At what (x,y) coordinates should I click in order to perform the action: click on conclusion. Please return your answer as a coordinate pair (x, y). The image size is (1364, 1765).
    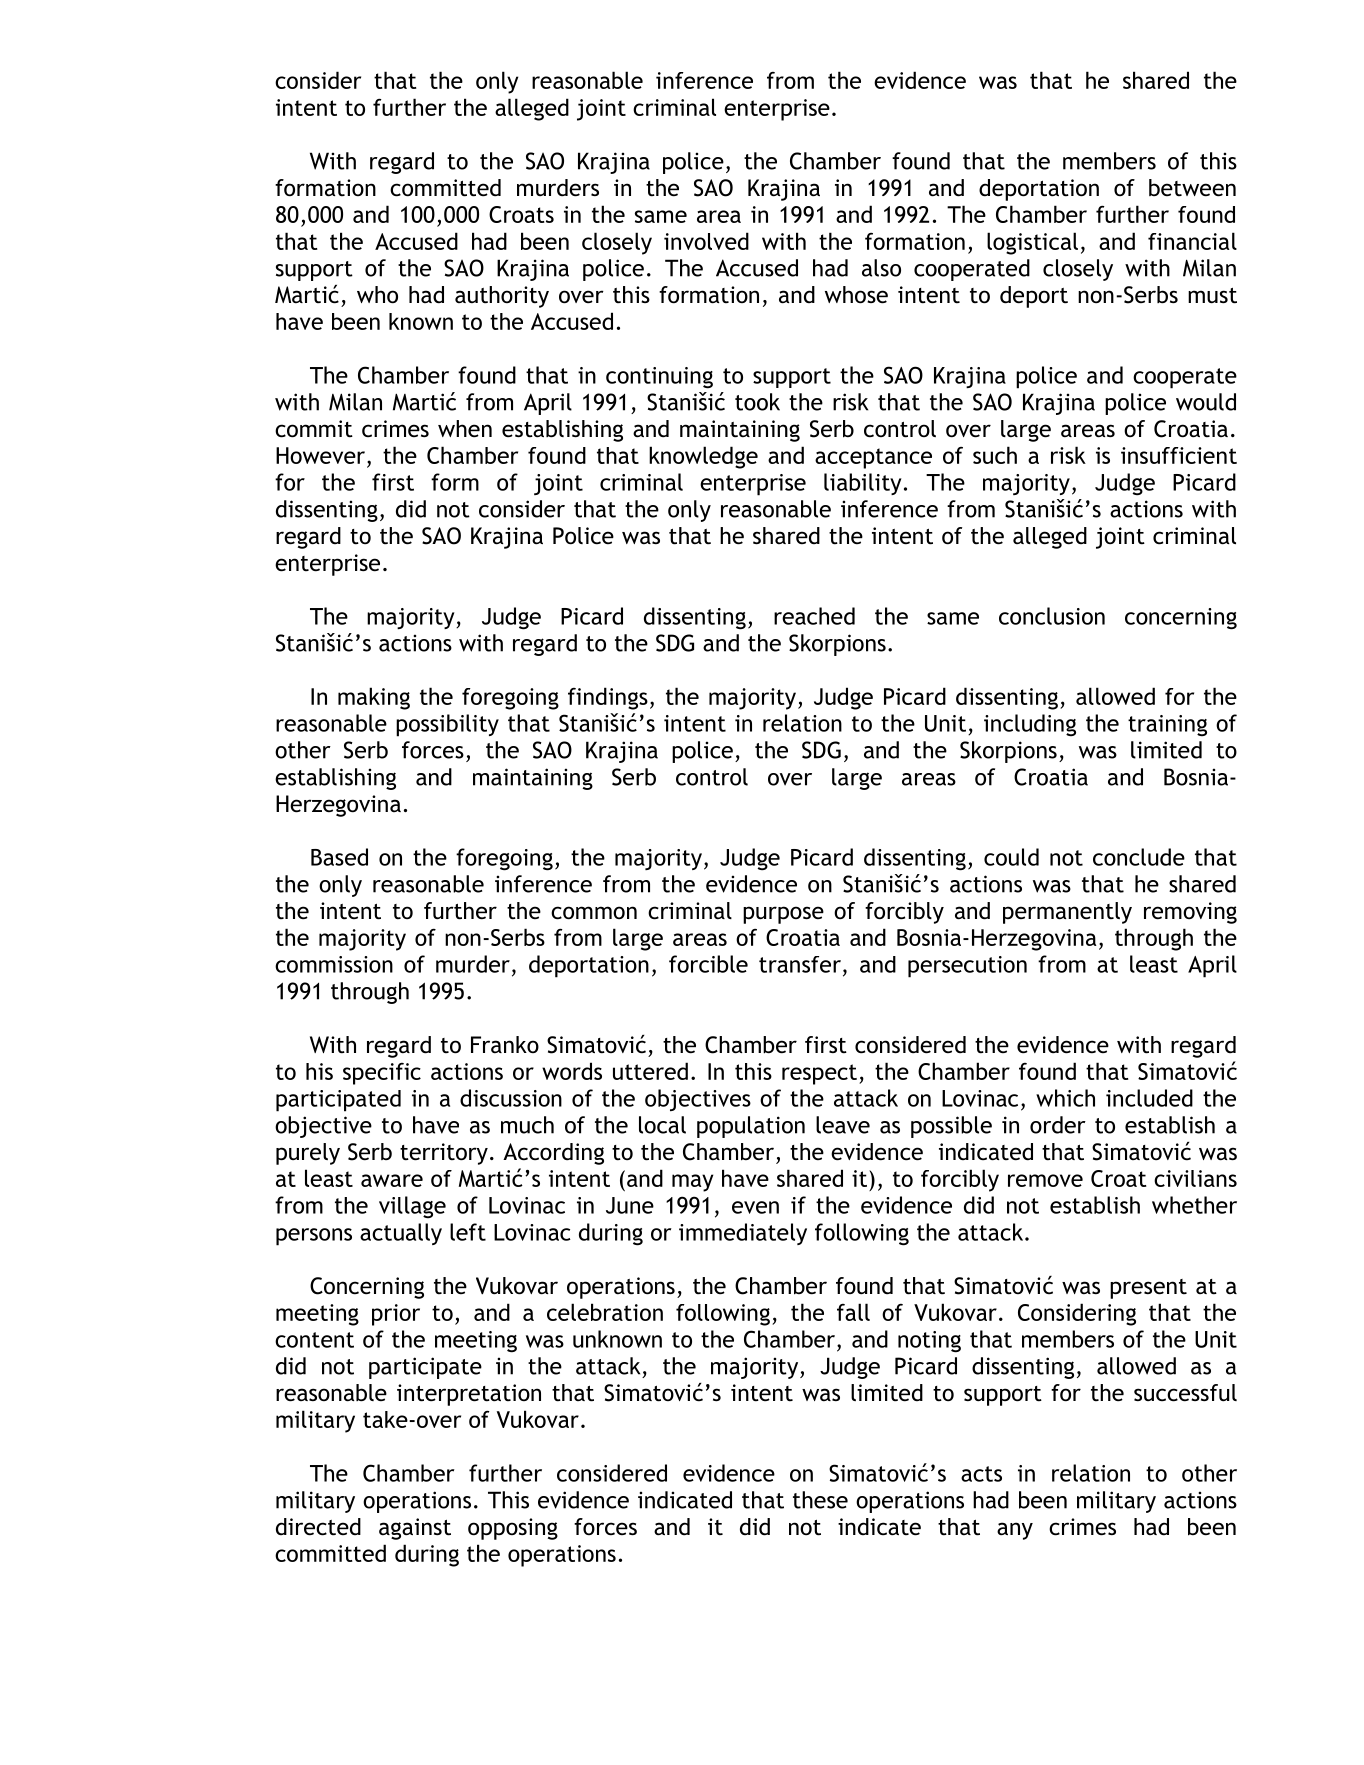
    Looking at the image, I should click on (1052, 616).
